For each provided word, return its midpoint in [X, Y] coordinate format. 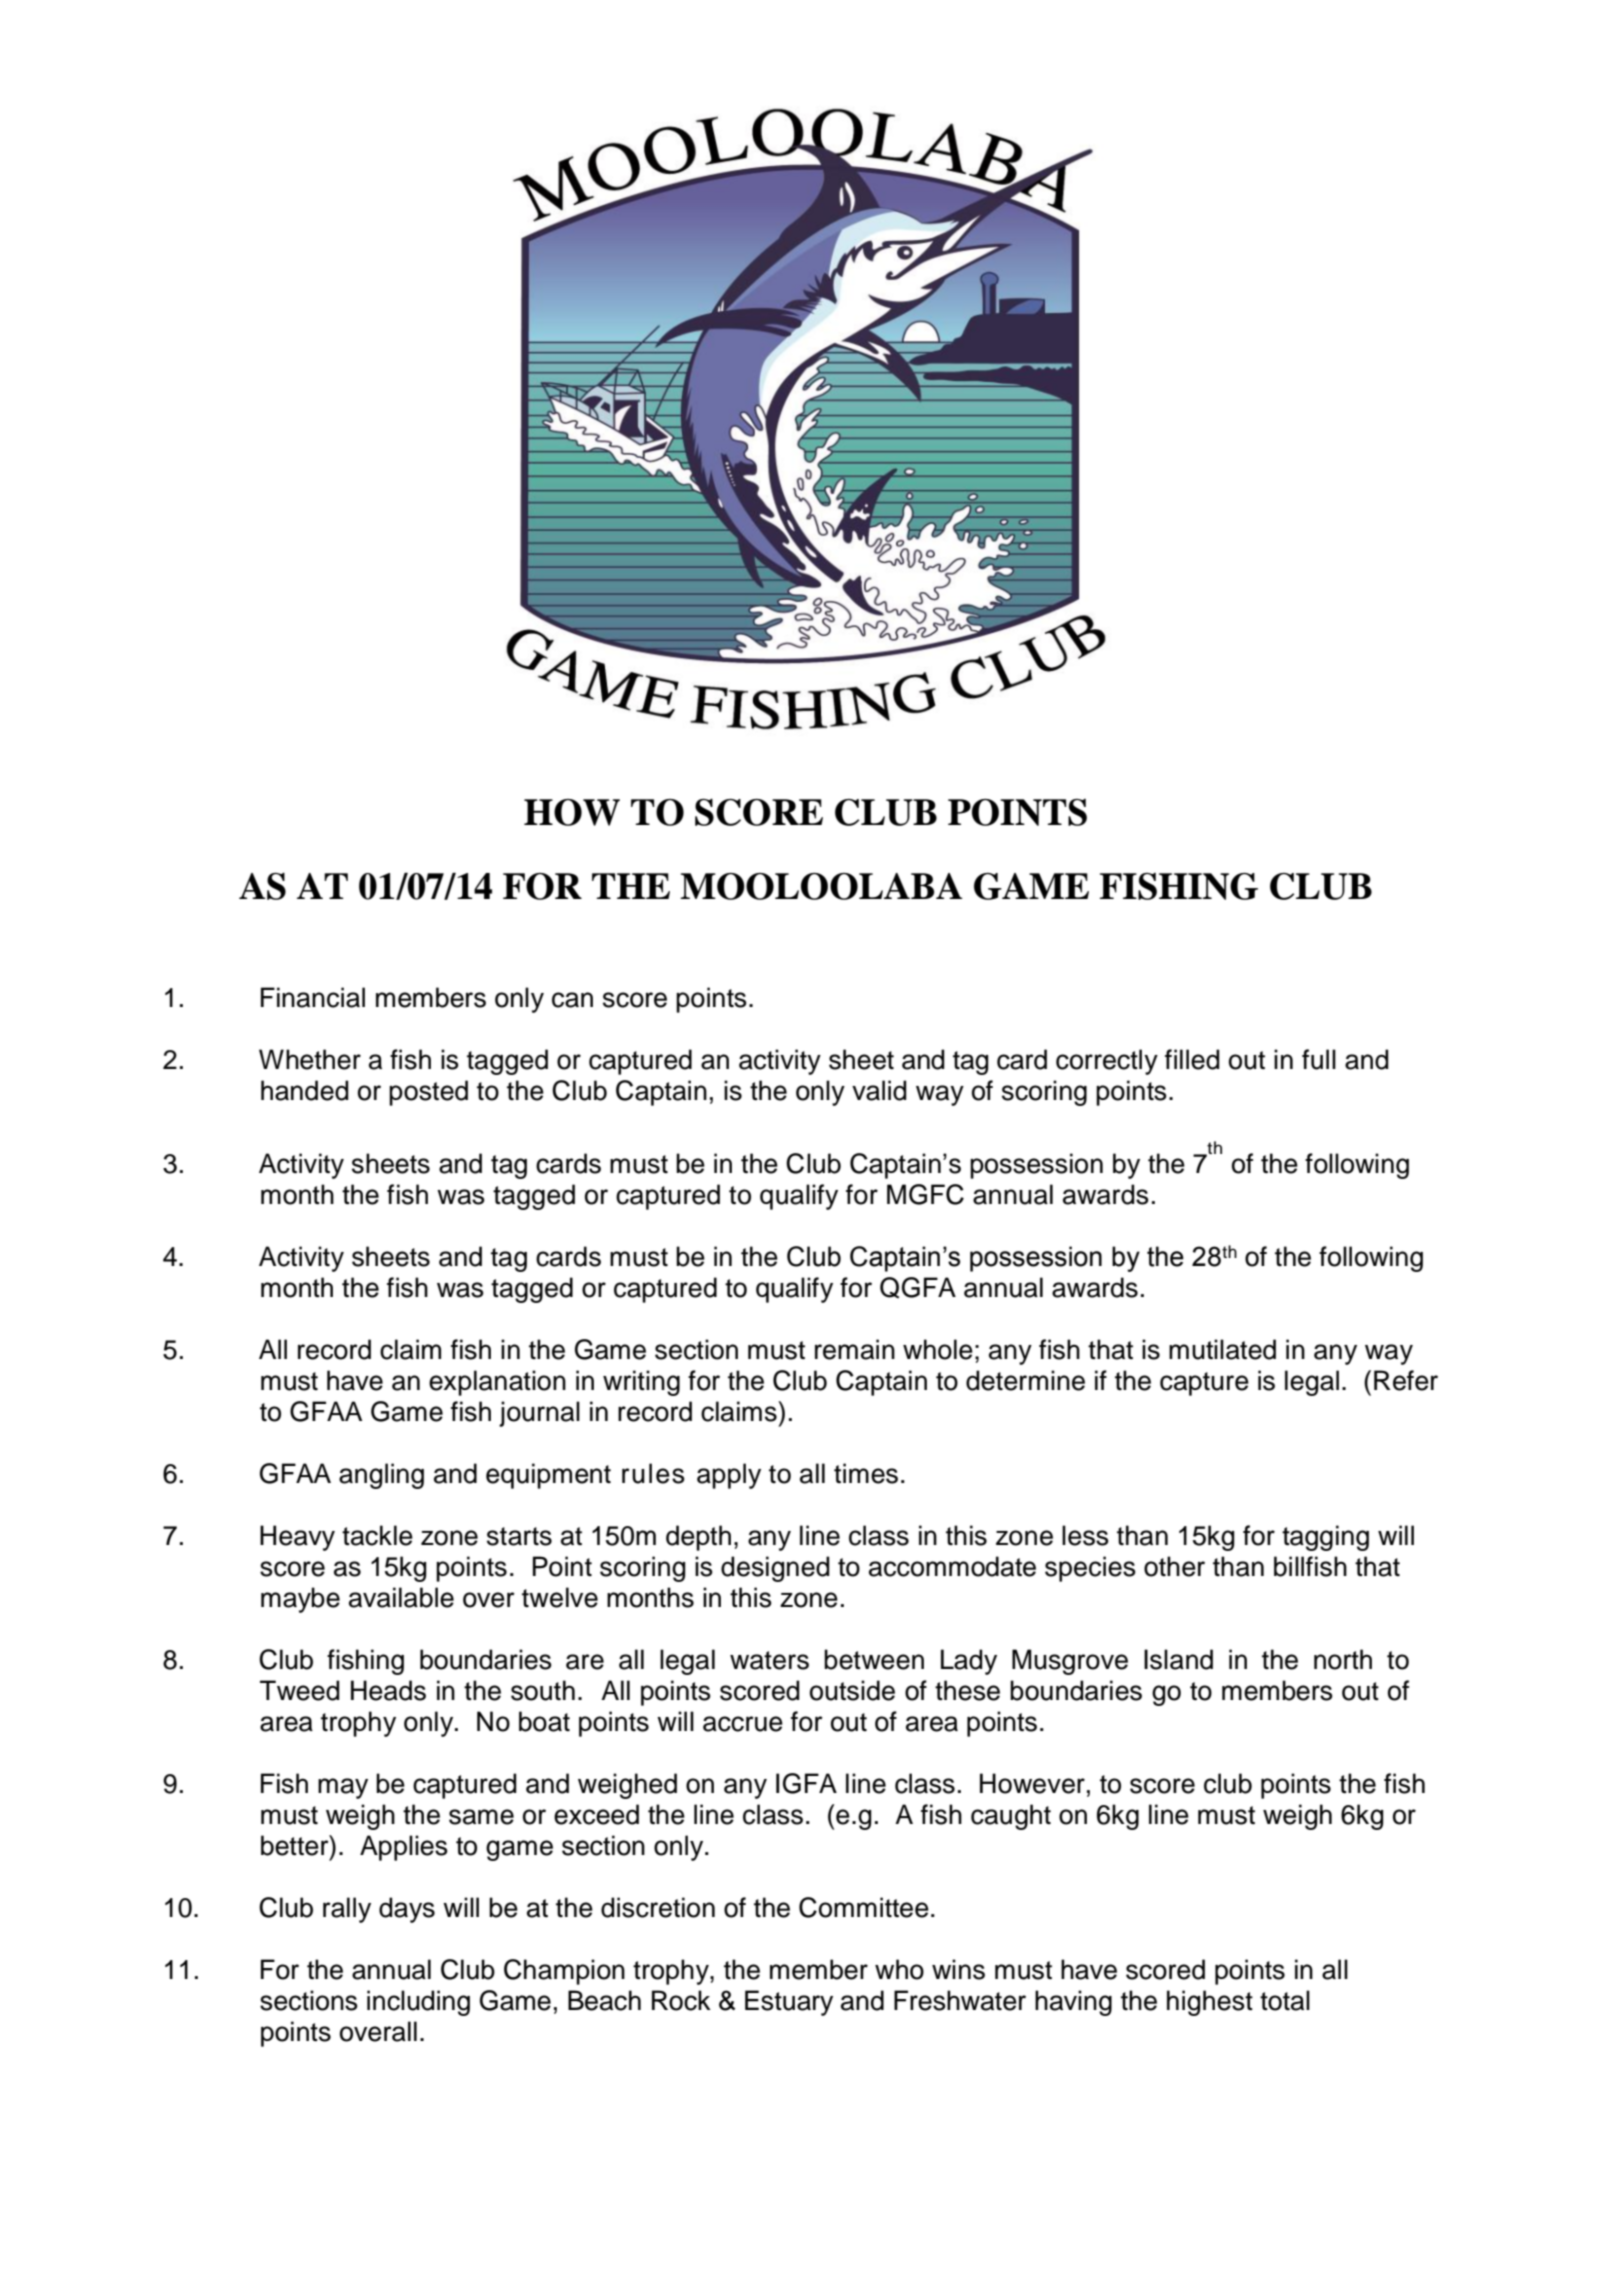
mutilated [1222, 1349]
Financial [313, 997]
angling [381, 1476]
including [418, 2003]
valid [879, 1090]
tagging [1325, 1538]
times [866, 1473]
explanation [497, 1383]
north [1343, 1659]
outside [852, 1690]
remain [855, 1349]
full [1319, 1059]
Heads [388, 1690]
